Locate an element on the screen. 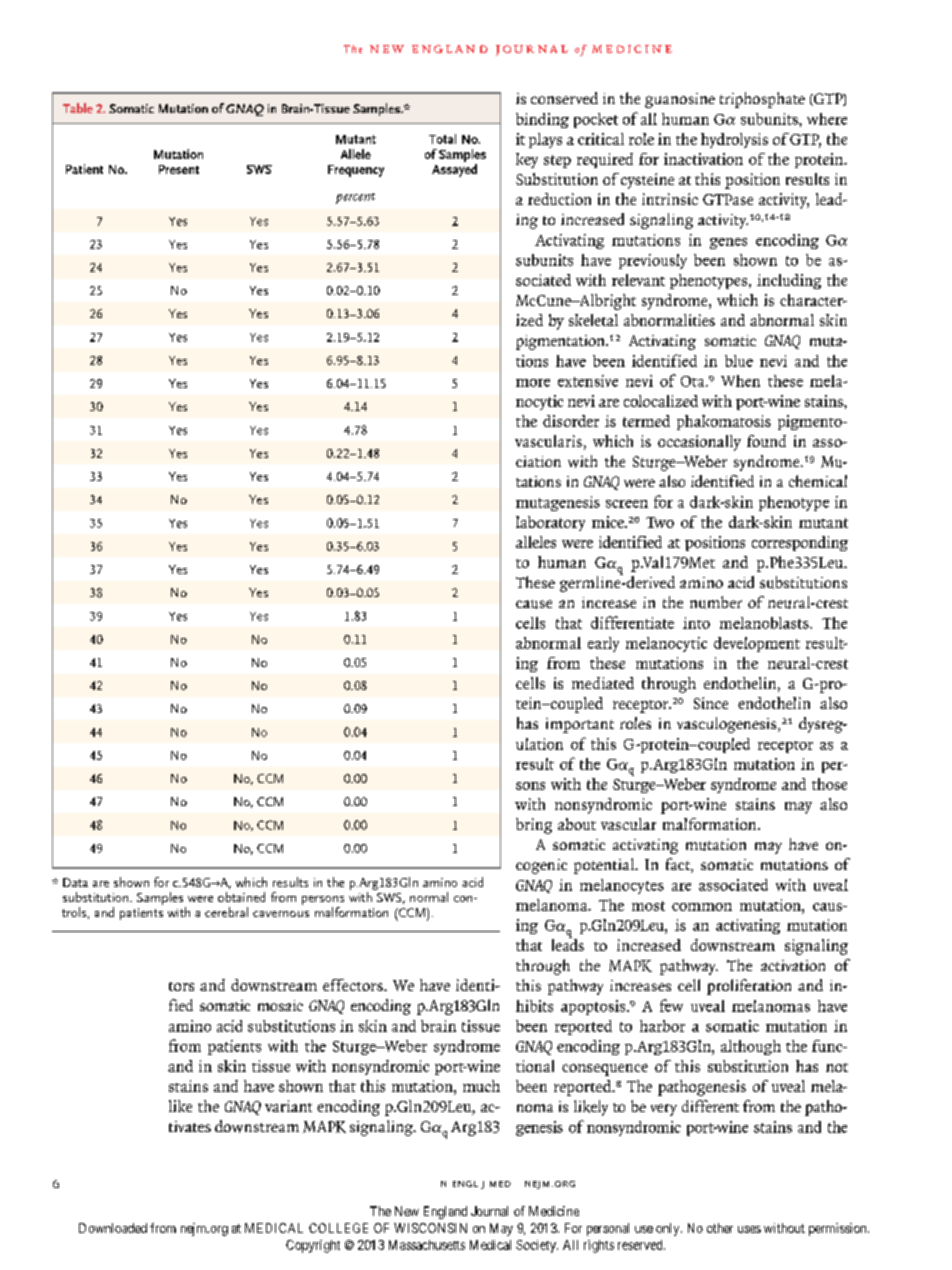  Present is located at coordinates (179, 169).
